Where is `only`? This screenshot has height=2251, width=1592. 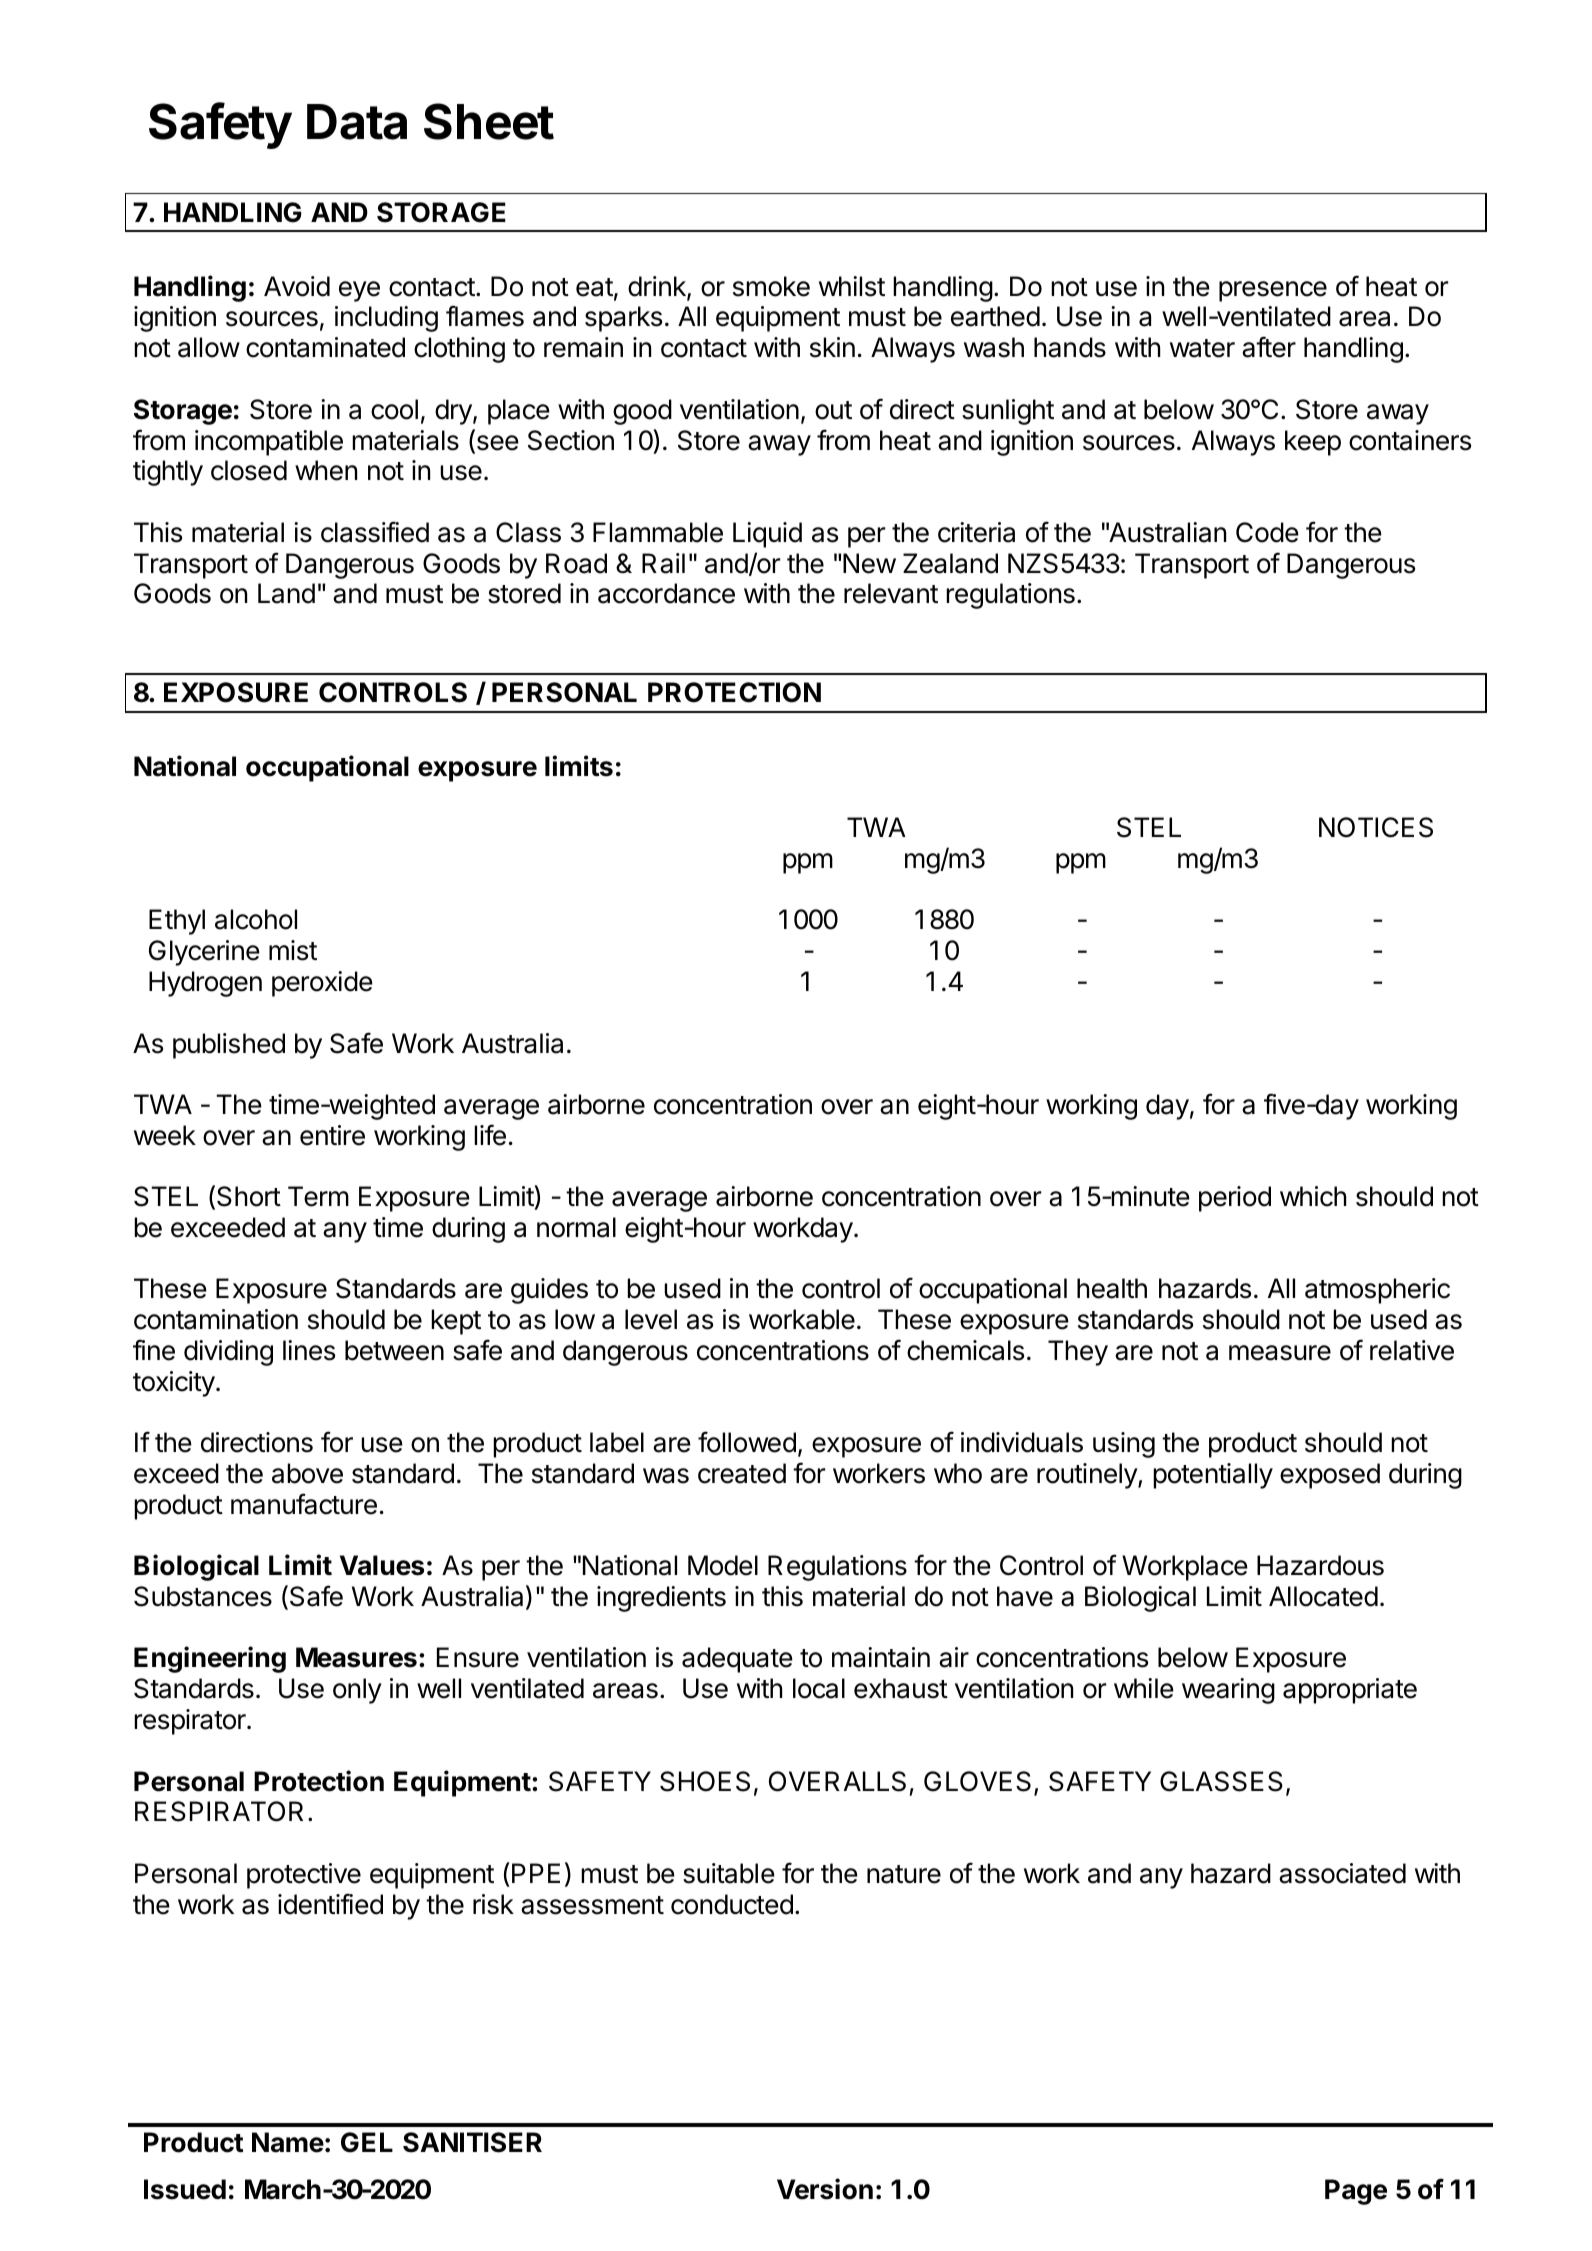
only is located at coordinates (357, 1691).
